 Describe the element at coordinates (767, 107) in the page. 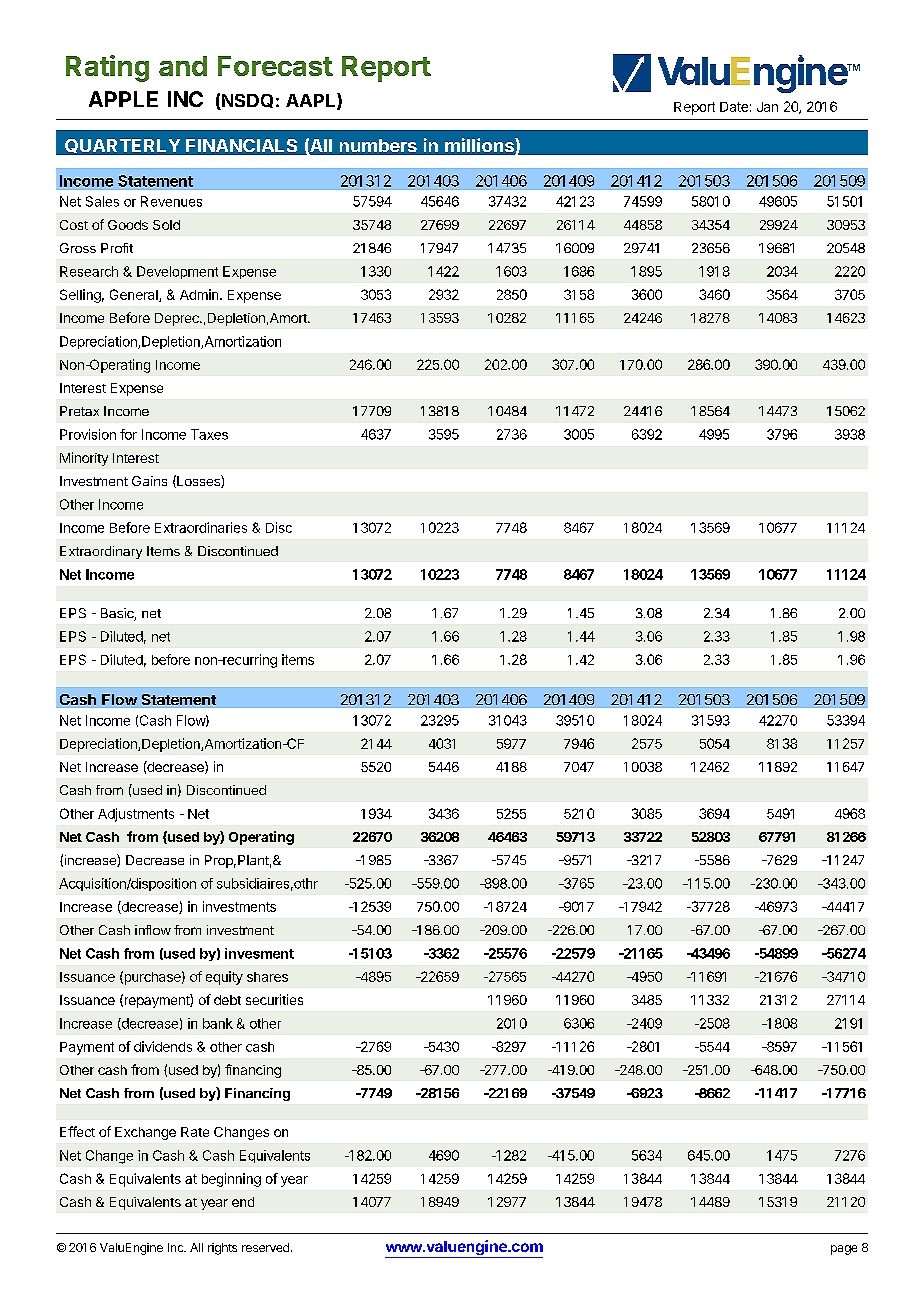

I see `Jan` at that location.
